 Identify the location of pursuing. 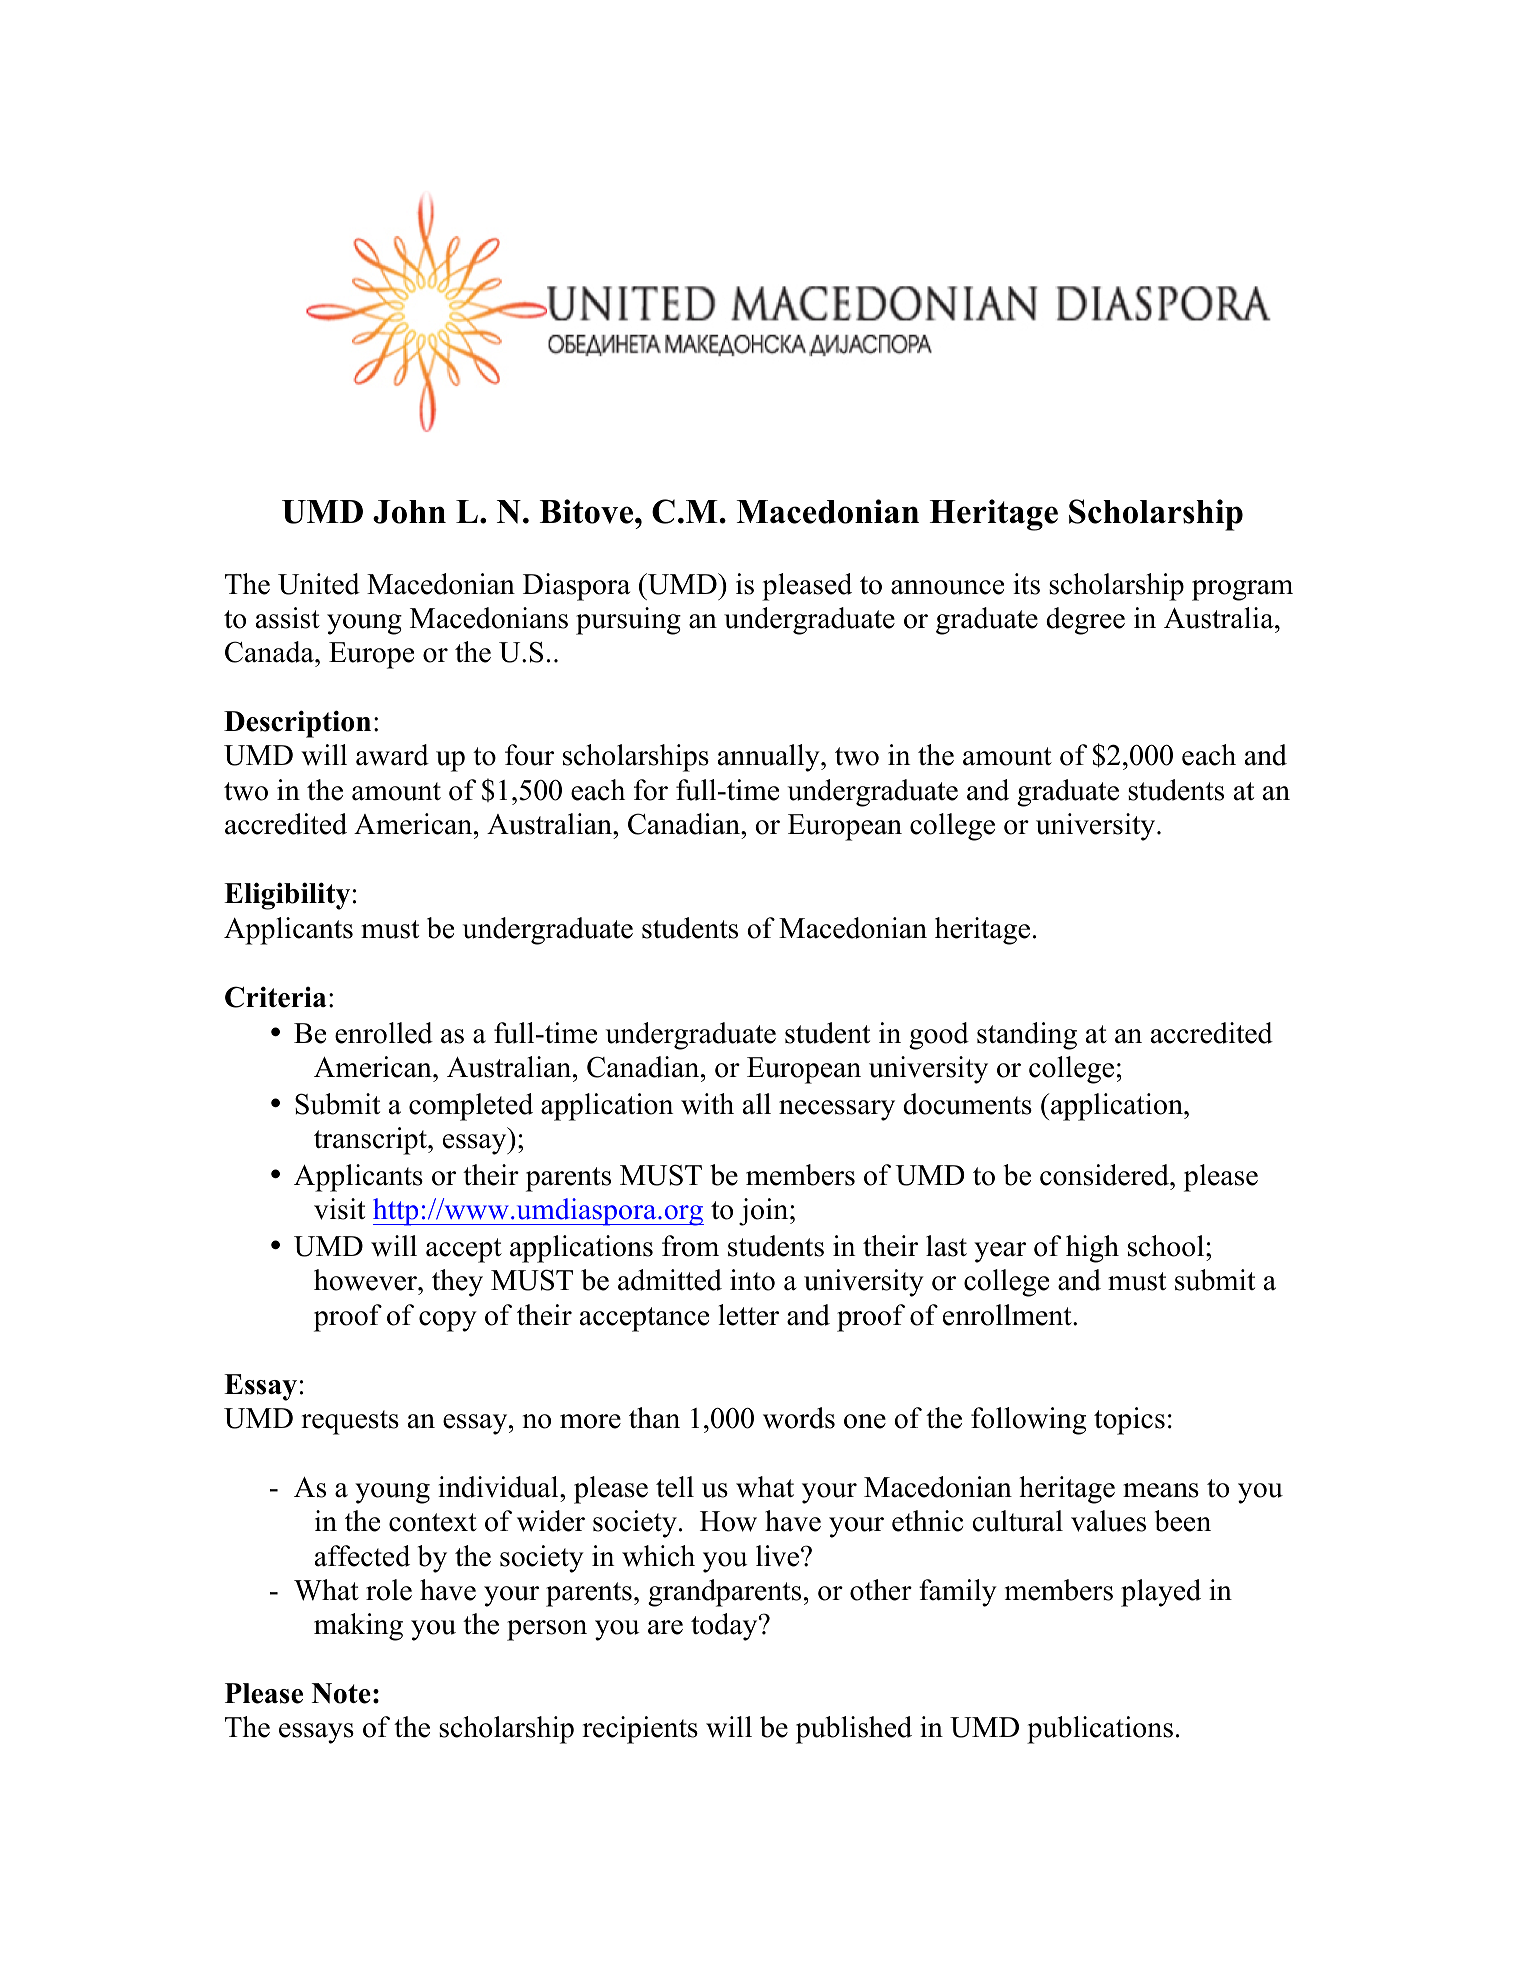
(628, 621).
